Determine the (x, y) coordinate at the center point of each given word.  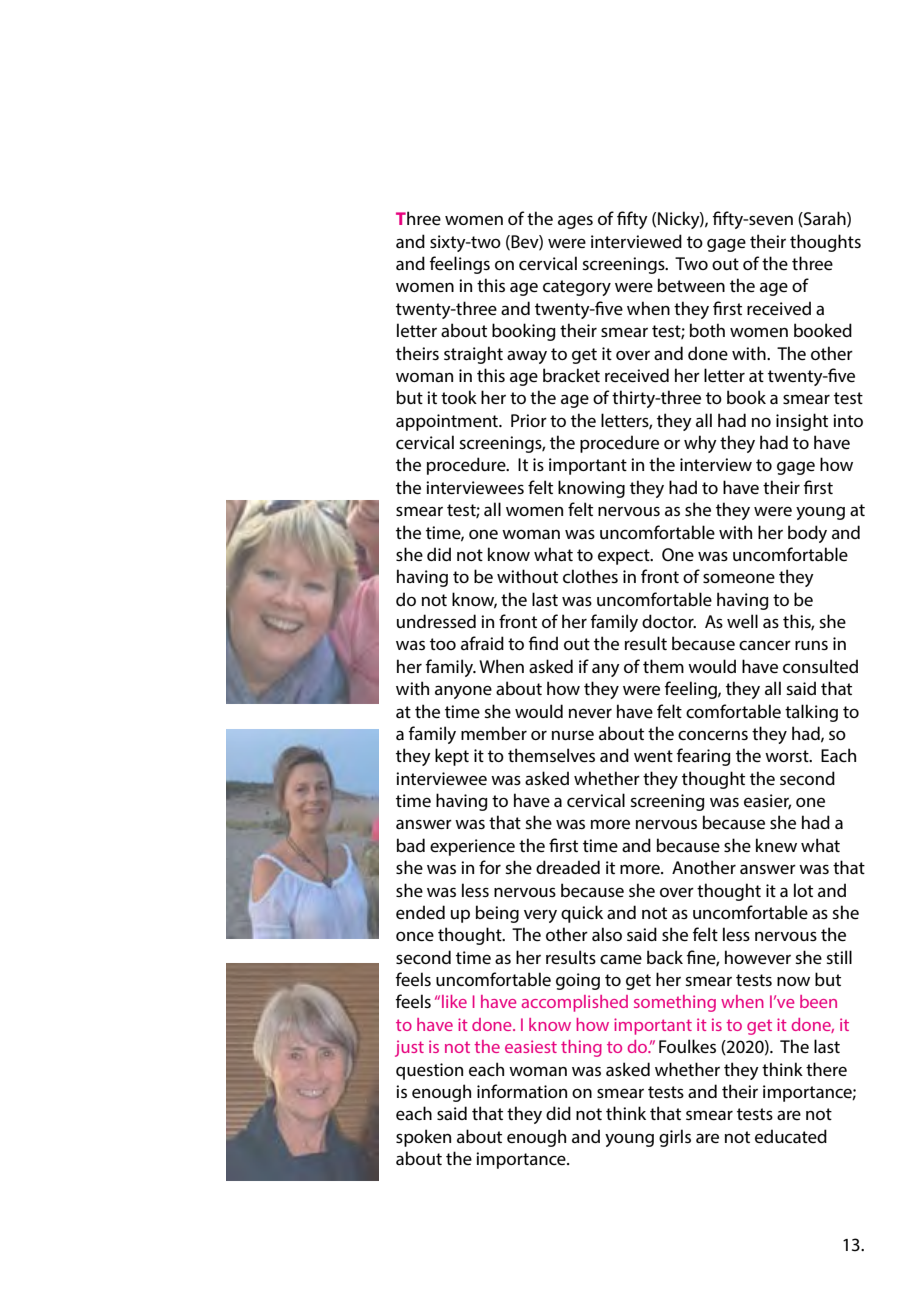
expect (625, 557)
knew (776, 845)
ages (575, 222)
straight (473, 355)
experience (472, 847)
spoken (423, 1138)
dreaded (568, 867)
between (691, 285)
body (807, 534)
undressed (436, 621)
